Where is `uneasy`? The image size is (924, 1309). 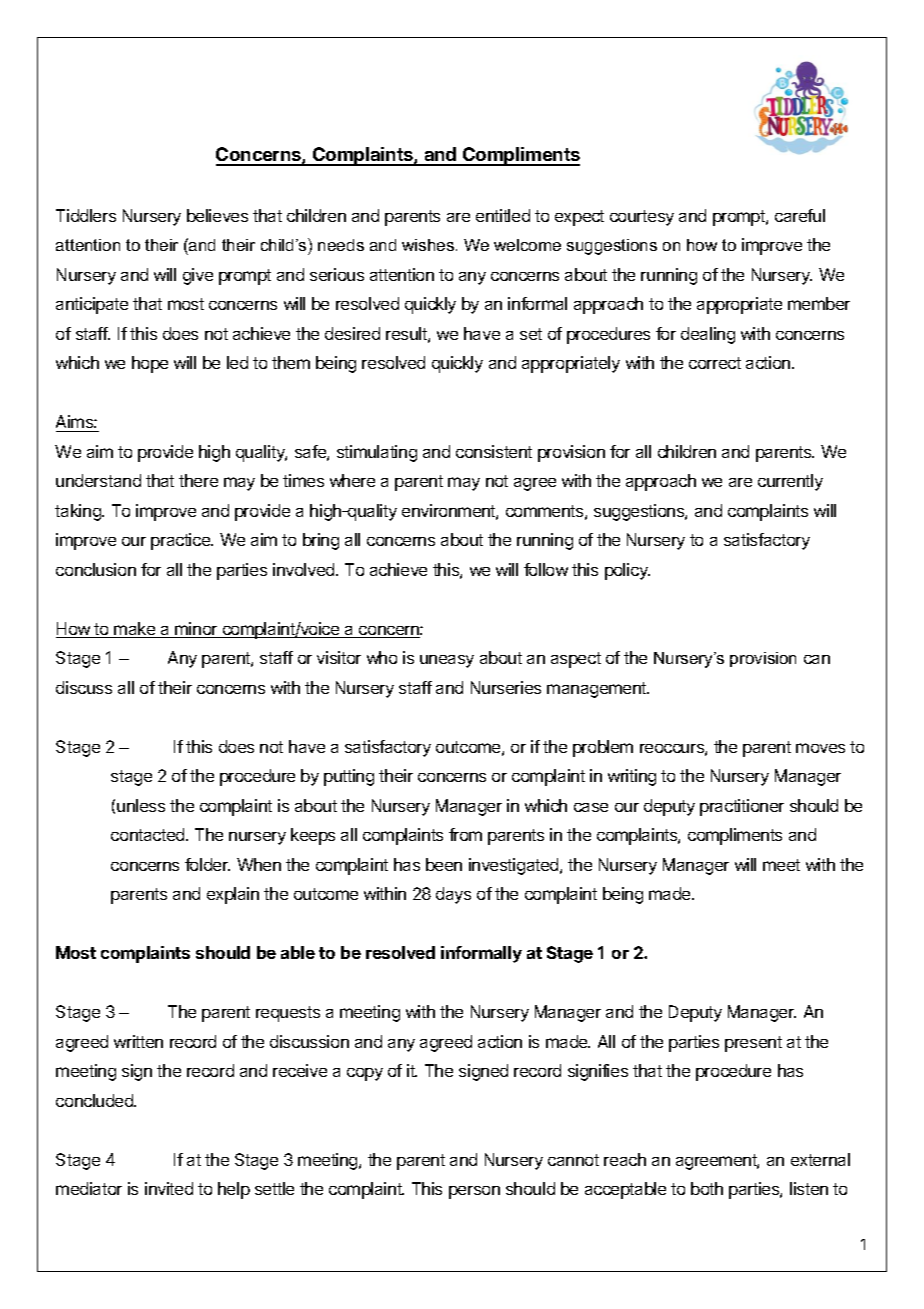
uneasy is located at coordinates (447, 661).
